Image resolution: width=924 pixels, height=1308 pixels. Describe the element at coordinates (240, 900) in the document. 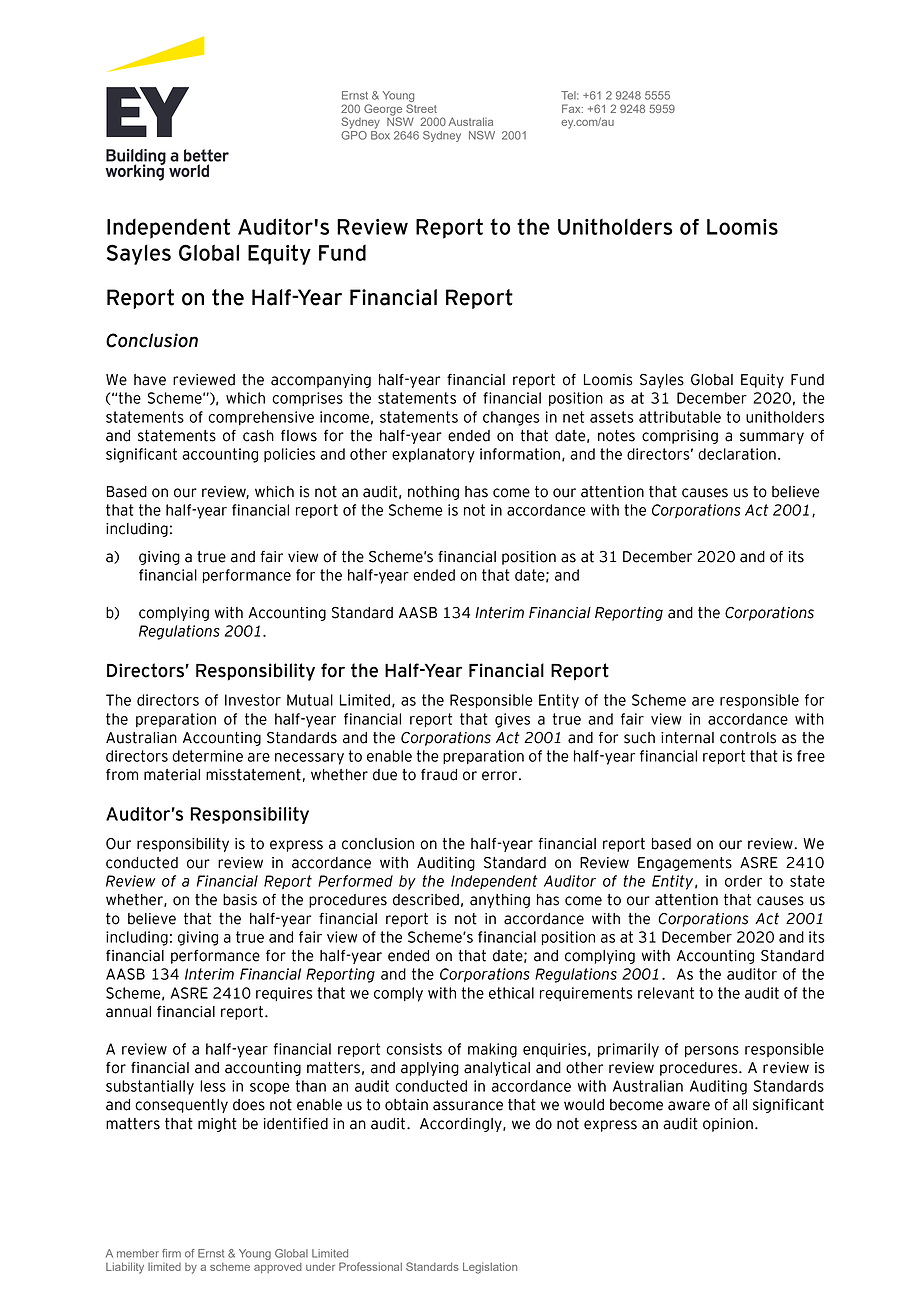

I see `basis` at that location.
